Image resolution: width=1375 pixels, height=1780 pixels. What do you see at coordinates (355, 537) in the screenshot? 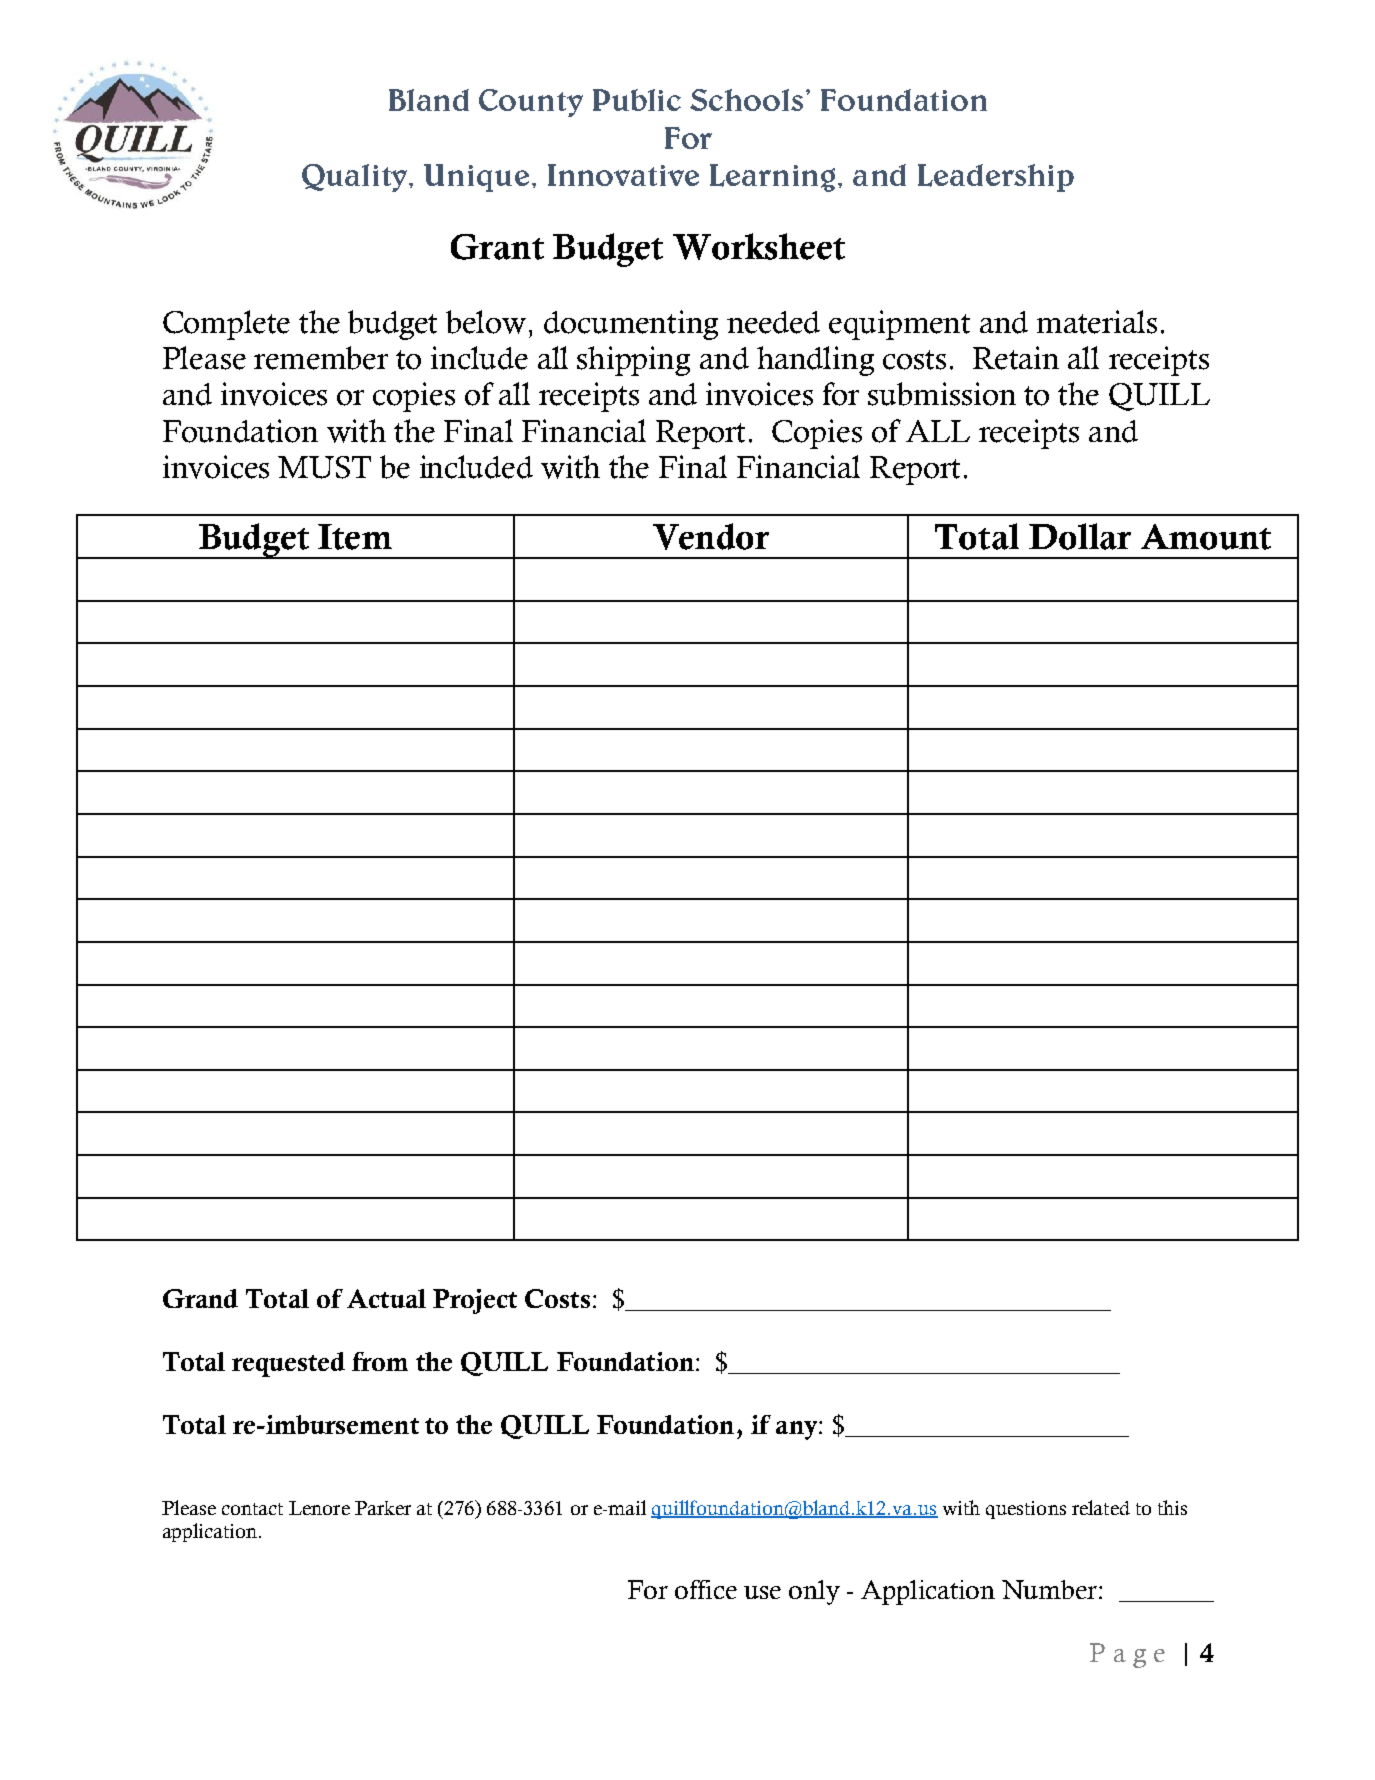
I see `Item` at bounding box center [355, 537].
